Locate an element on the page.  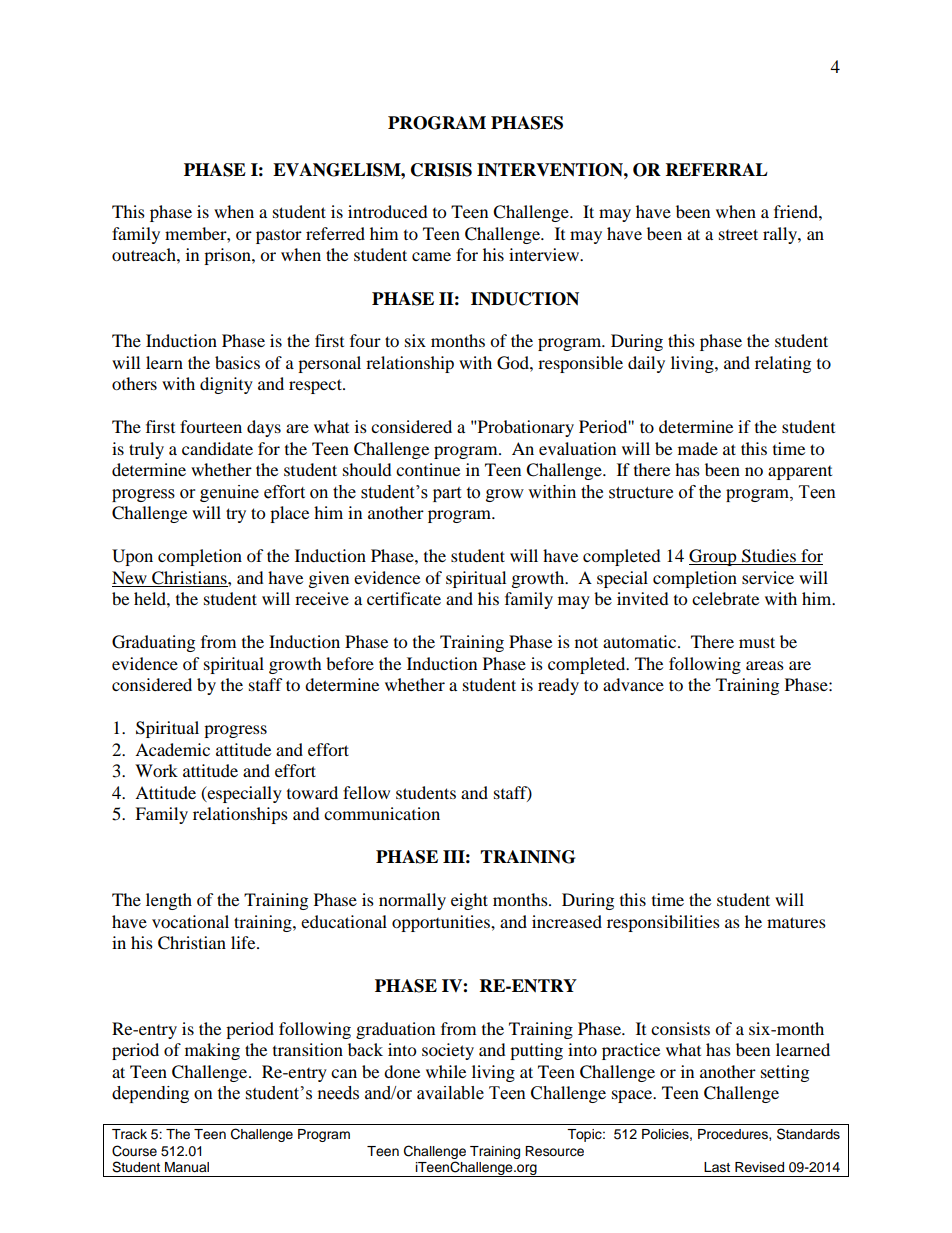
available is located at coordinates (450, 1093).
